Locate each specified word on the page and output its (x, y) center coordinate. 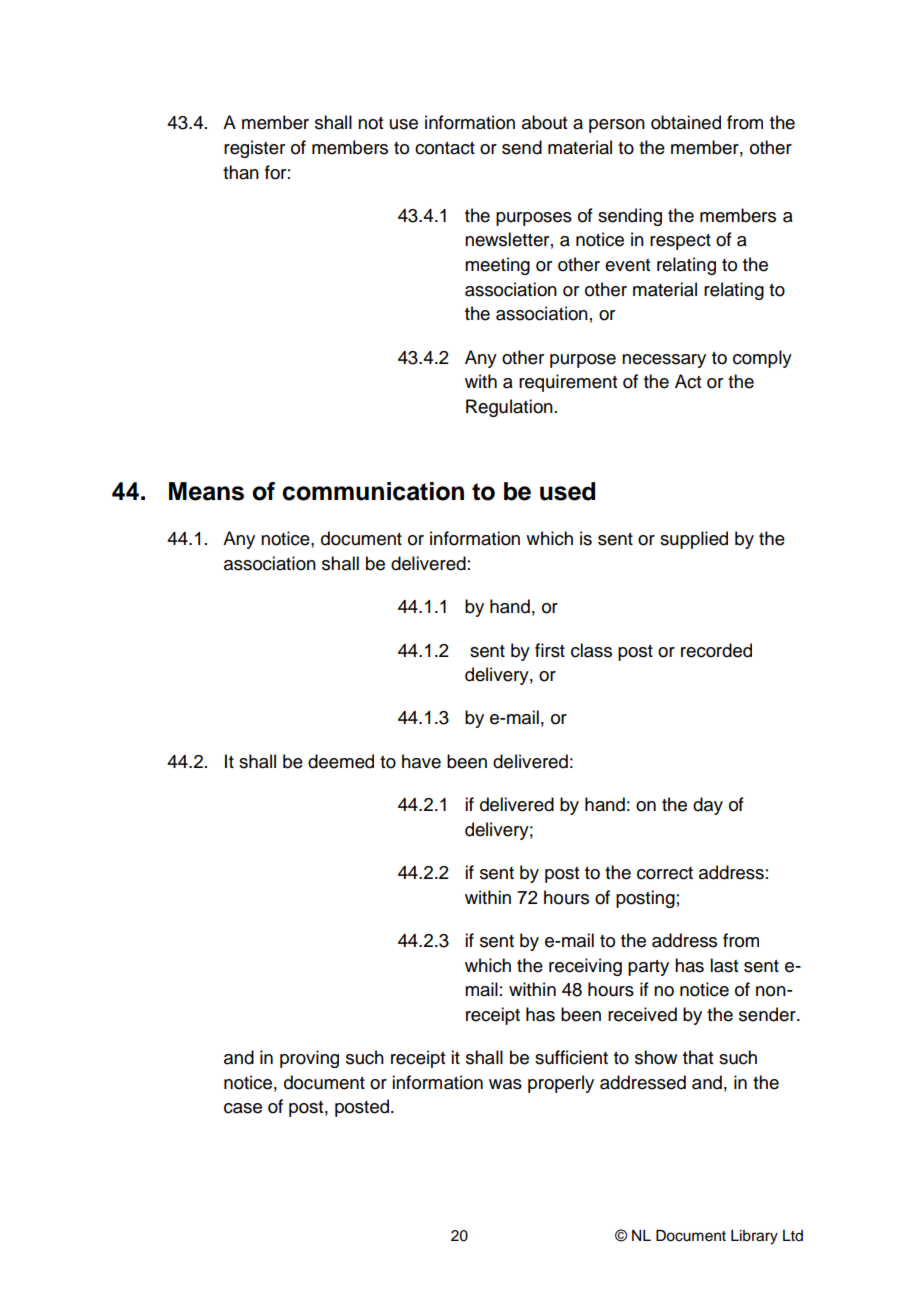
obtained (686, 122)
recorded (716, 650)
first (550, 650)
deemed (341, 761)
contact (445, 148)
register (254, 149)
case (243, 1108)
